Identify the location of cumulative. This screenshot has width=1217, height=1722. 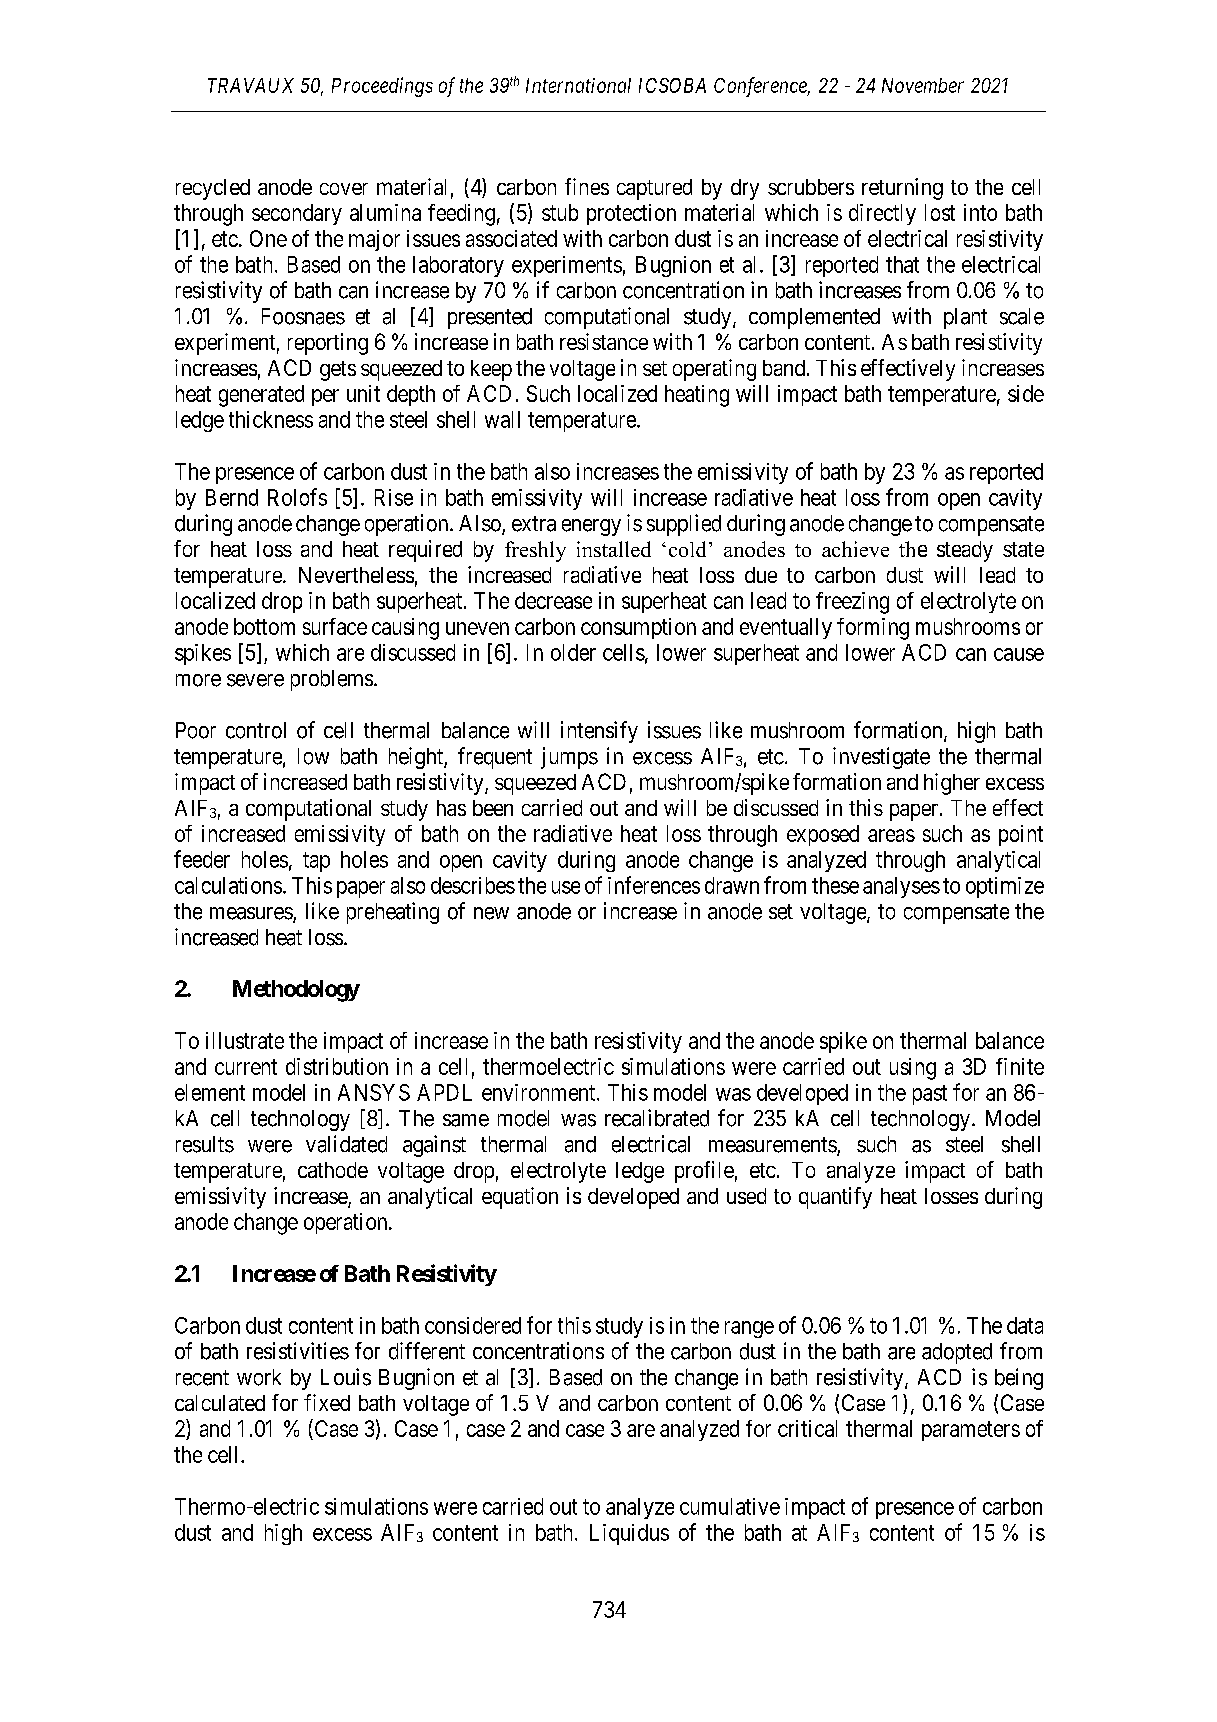
(730, 1506).
